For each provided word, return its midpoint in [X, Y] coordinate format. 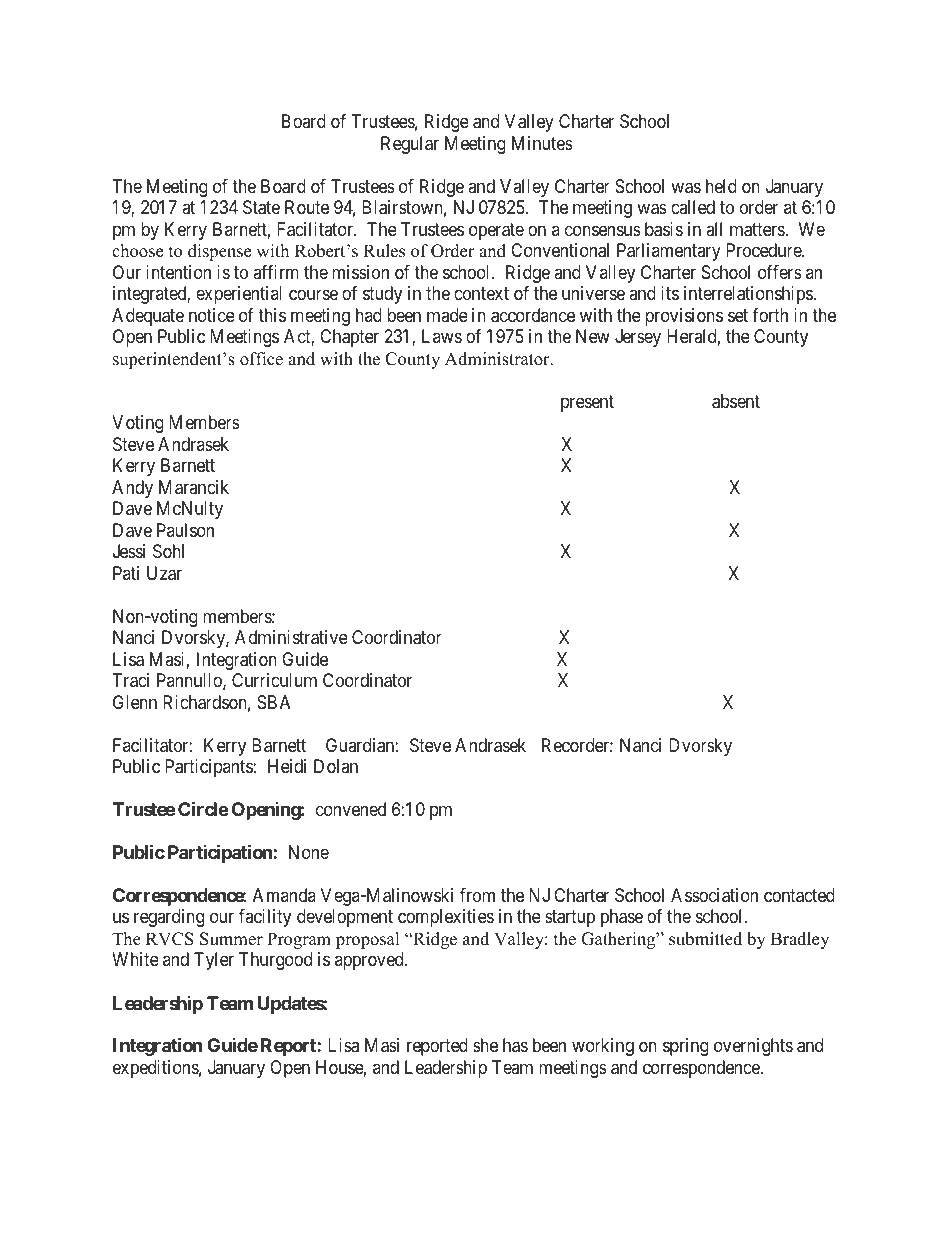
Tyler [214, 961]
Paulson [185, 530]
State [261, 207]
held [721, 186]
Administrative [291, 637]
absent [736, 401]
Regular [410, 145]
